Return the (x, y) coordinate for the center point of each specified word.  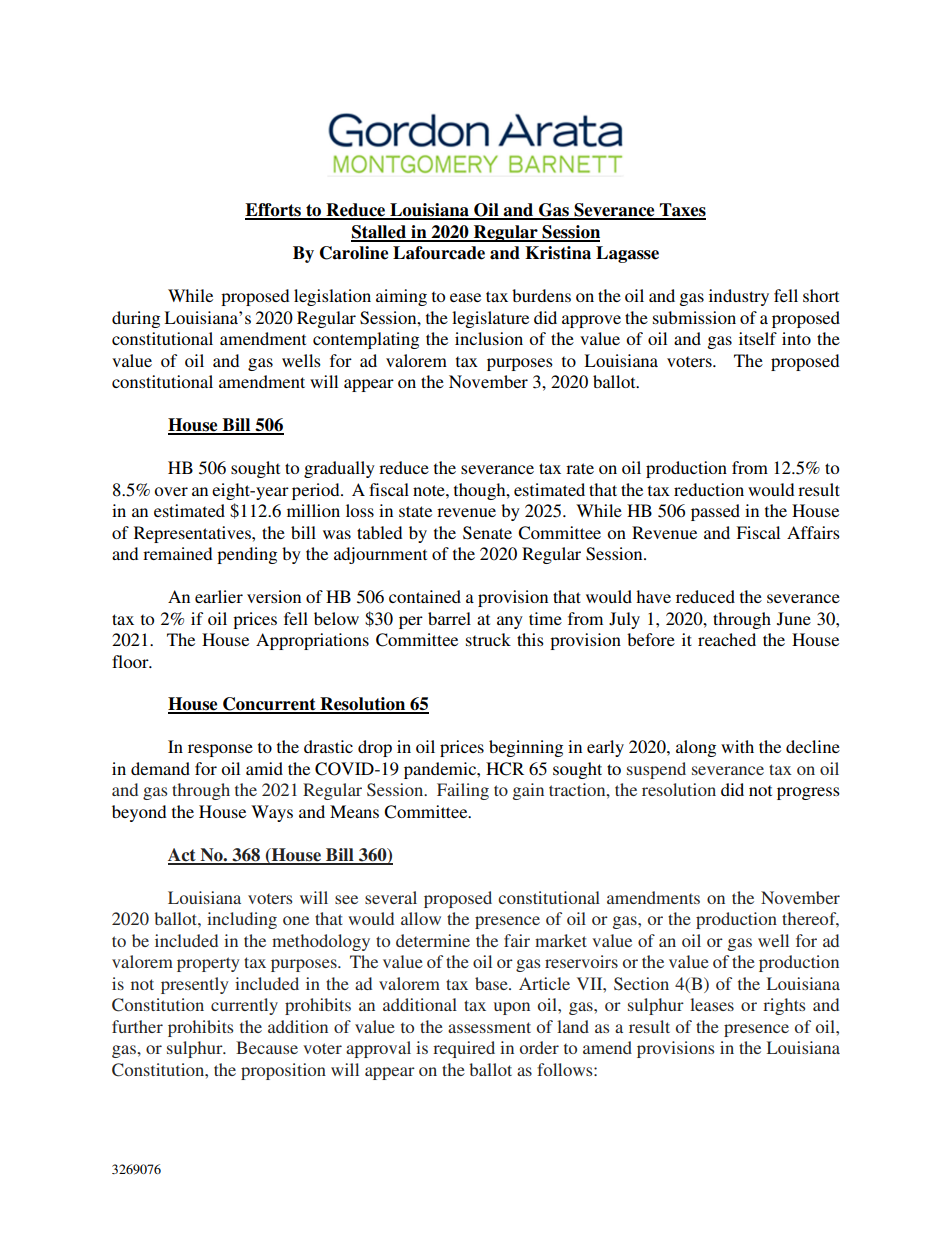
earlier (219, 596)
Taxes (682, 211)
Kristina (558, 253)
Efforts (274, 211)
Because (267, 1047)
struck (488, 639)
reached (727, 639)
